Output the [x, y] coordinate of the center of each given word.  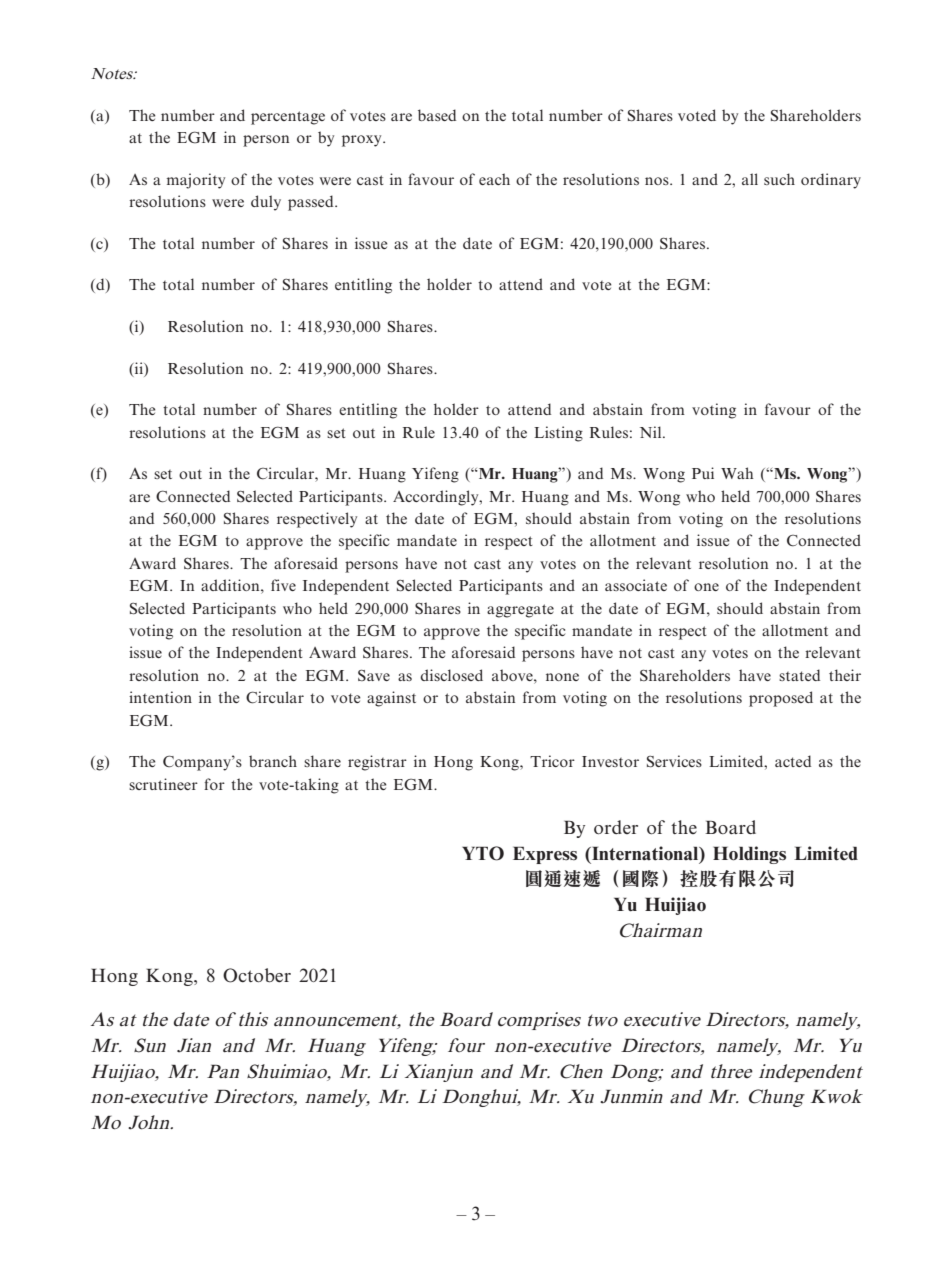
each [494, 179]
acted [793, 761]
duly [266, 203]
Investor [610, 761]
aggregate [520, 611]
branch [273, 761]
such [779, 179]
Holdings [749, 855]
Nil [652, 432]
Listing [558, 434]
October [257, 975]
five [283, 585]
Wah [737, 473]
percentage [288, 118]
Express [545, 855]
